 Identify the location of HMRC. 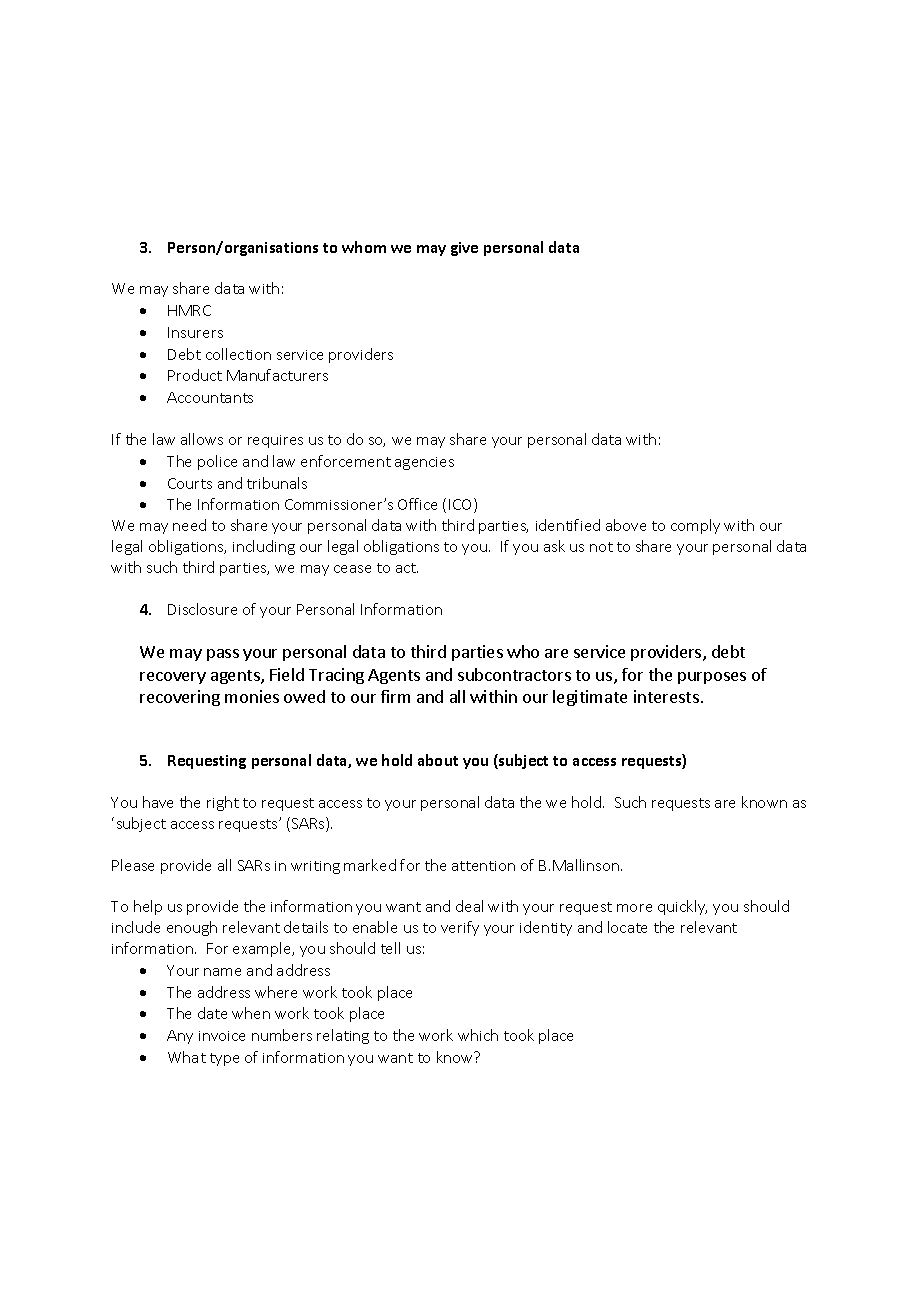
(189, 310).
